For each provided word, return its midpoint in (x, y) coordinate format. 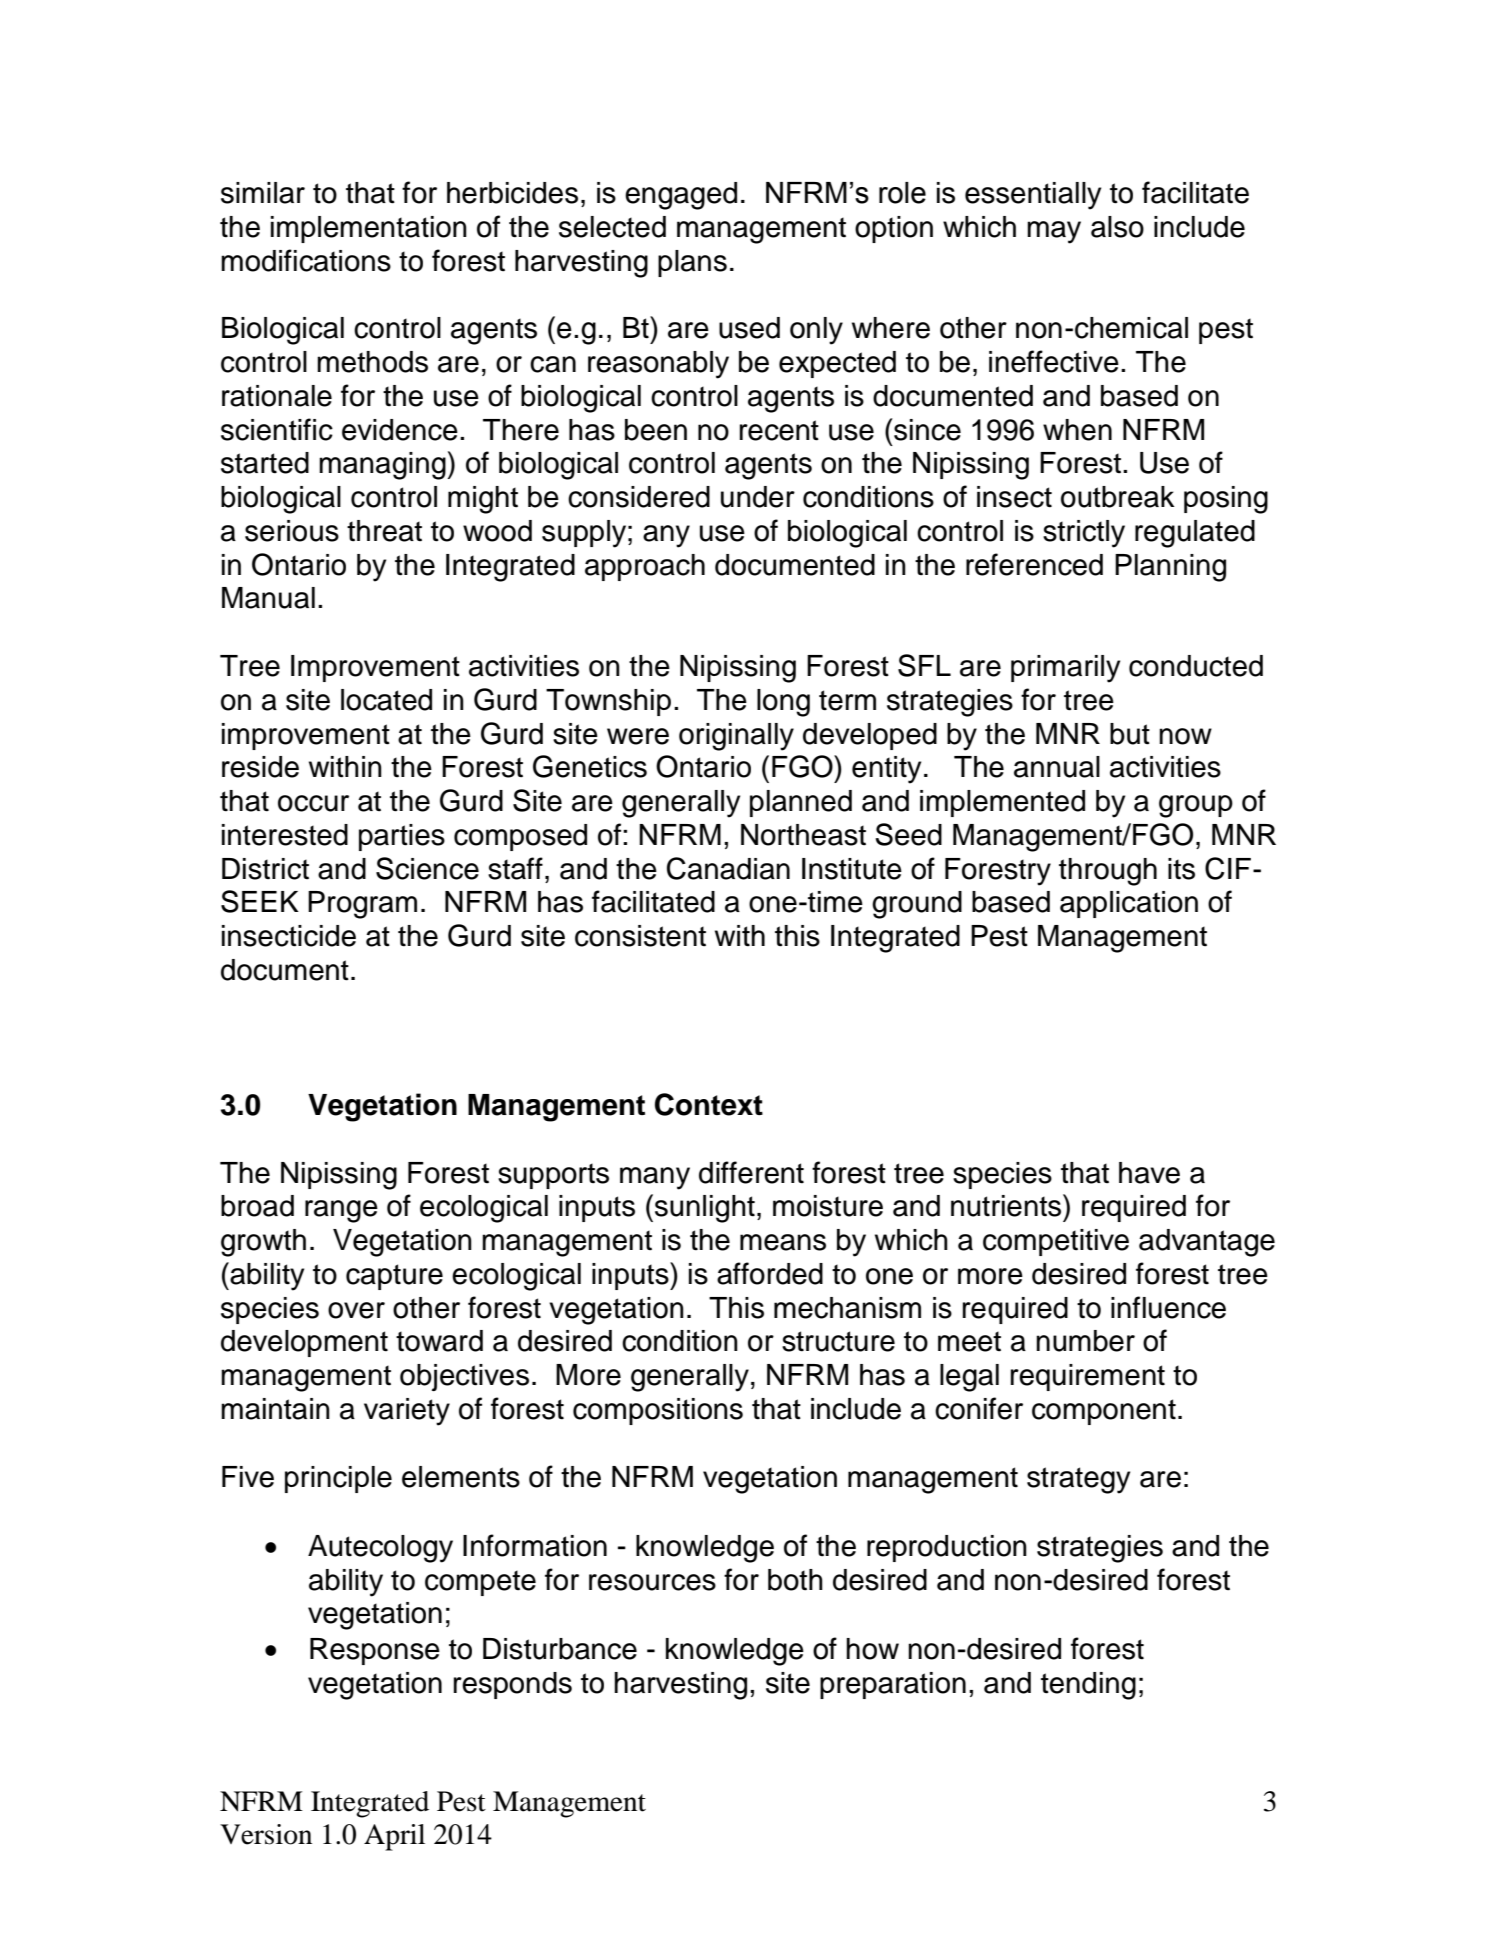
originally (736, 737)
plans (692, 263)
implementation (369, 229)
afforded (770, 1273)
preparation (893, 1685)
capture (394, 1277)
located (386, 700)
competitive (1056, 1242)
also (1117, 227)
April (394, 1837)
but (1130, 734)
